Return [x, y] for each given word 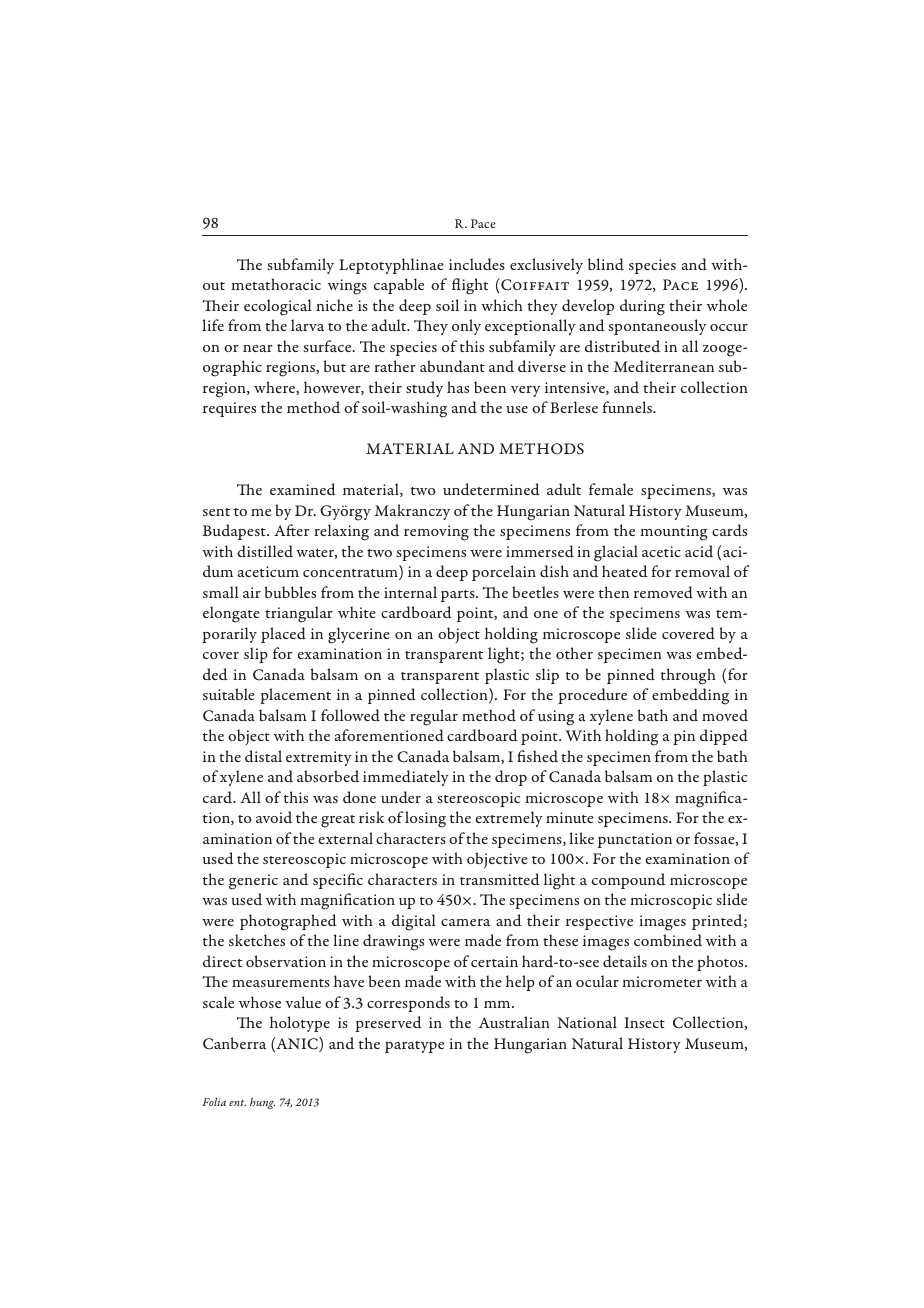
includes [477, 264]
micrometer [662, 981]
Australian [514, 1022]
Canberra [234, 1043]
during [642, 307]
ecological [278, 307]
